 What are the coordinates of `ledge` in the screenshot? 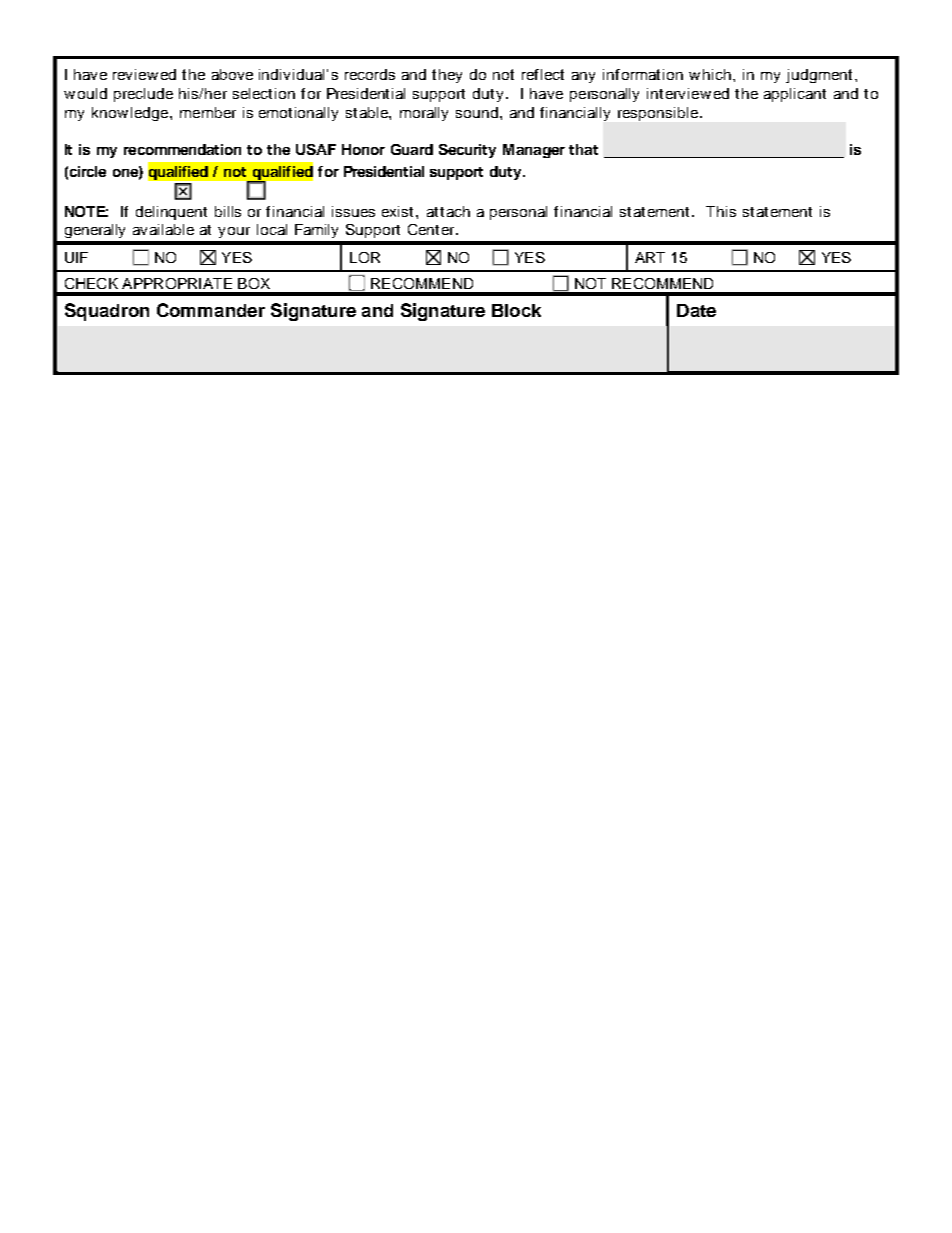 It's located at (151, 114).
